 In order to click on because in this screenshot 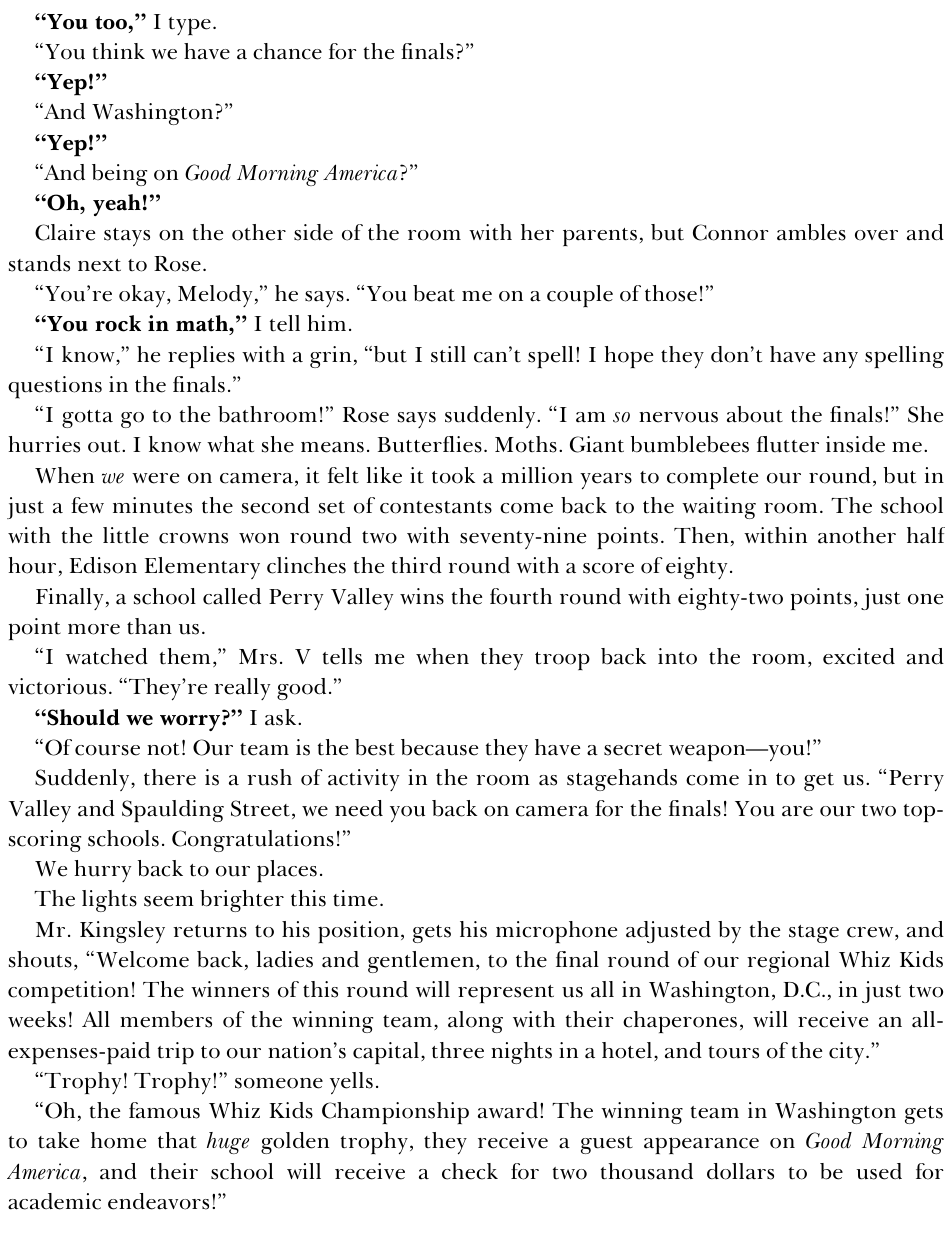, I will do `click(439, 747)`.
